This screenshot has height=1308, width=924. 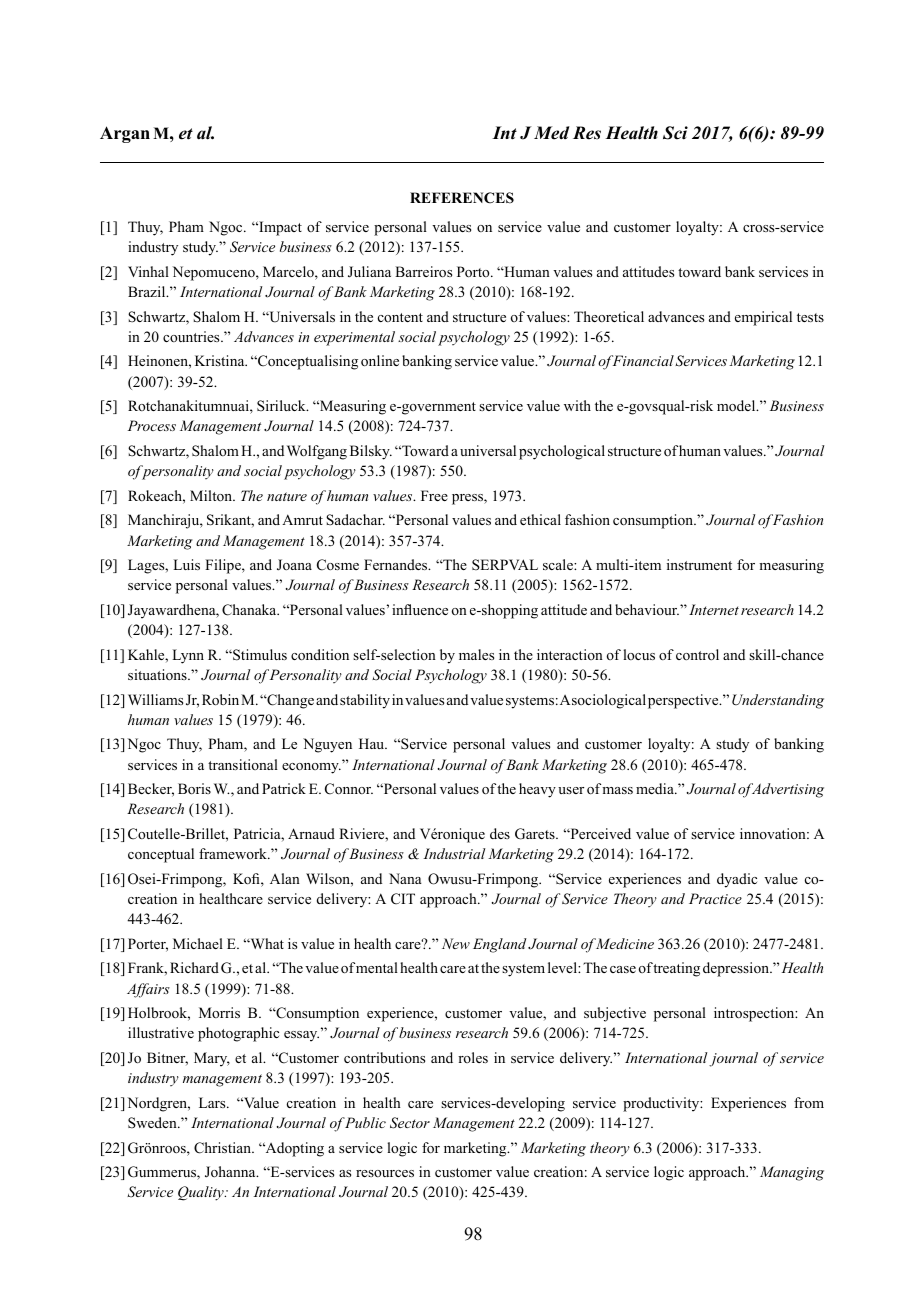 What do you see at coordinates (198, 943) in the screenshot?
I see `Michael` at bounding box center [198, 943].
